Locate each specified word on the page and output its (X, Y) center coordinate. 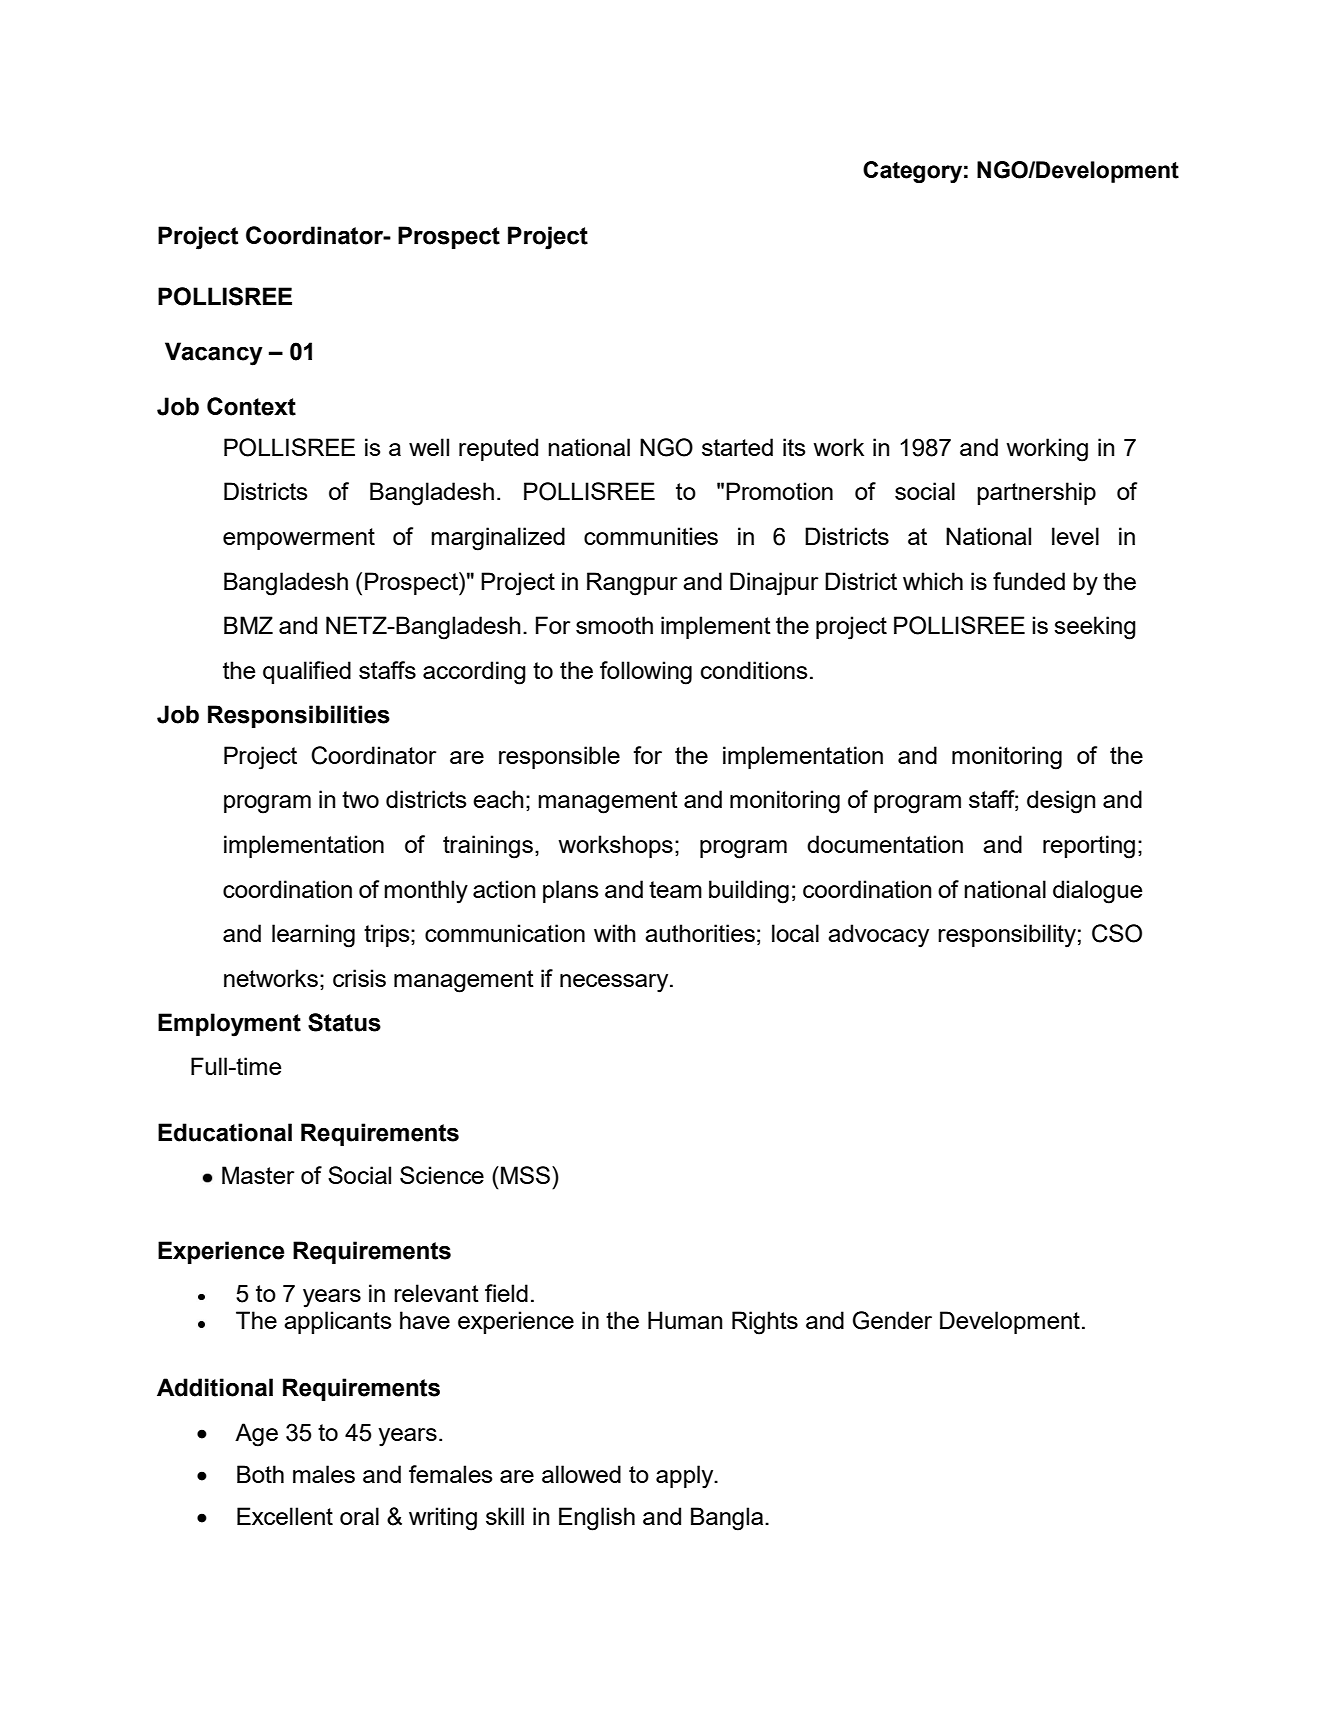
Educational (225, 1132)
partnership (1036, 493)
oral (359, 1516)
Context (251, 406)
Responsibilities (299, 716)
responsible (559, 757)
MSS (525, 1175)
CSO (1117, 933)
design (1061, 802)
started (737, 447)
